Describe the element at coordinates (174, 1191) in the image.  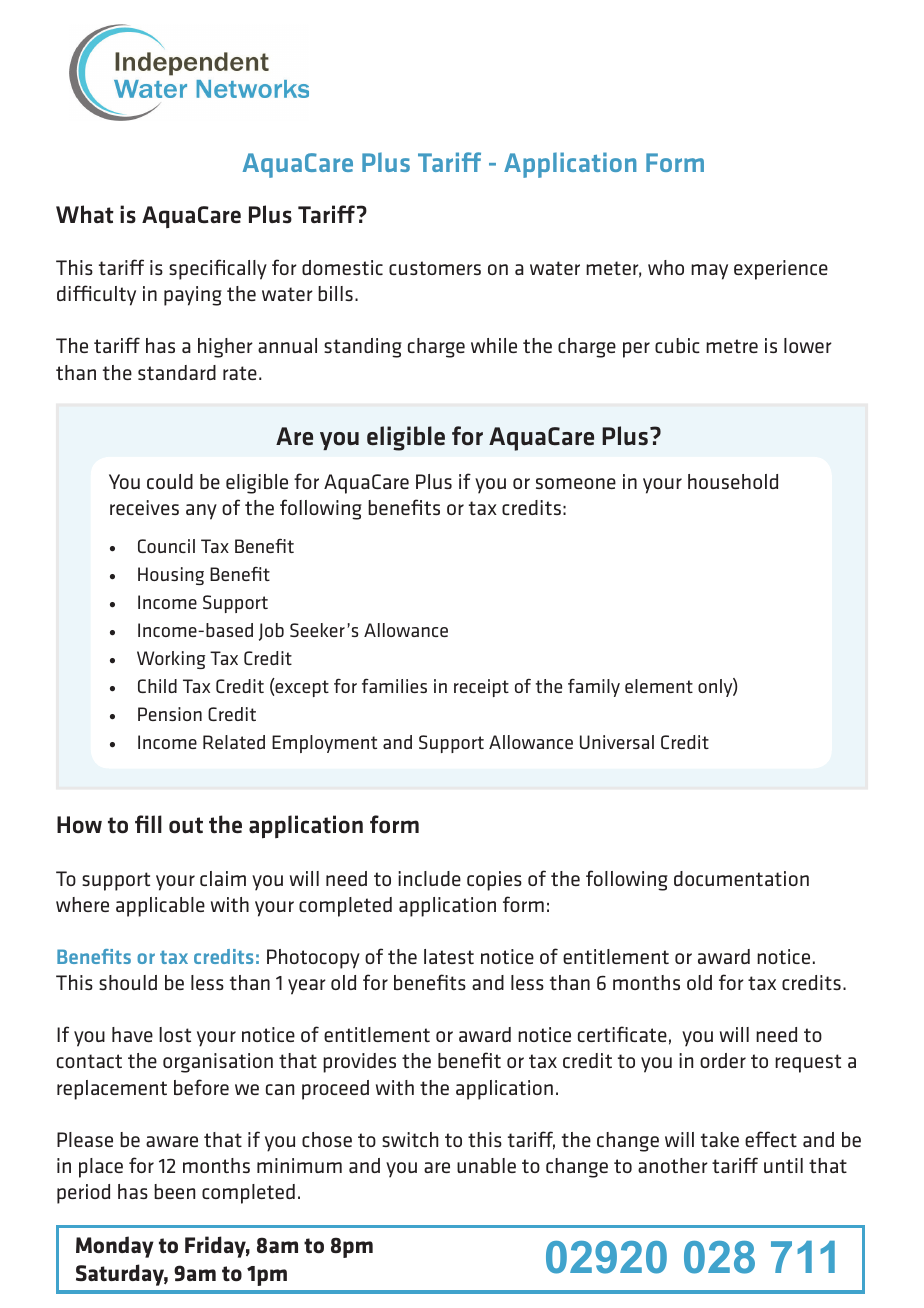
I see `been` at that location.
